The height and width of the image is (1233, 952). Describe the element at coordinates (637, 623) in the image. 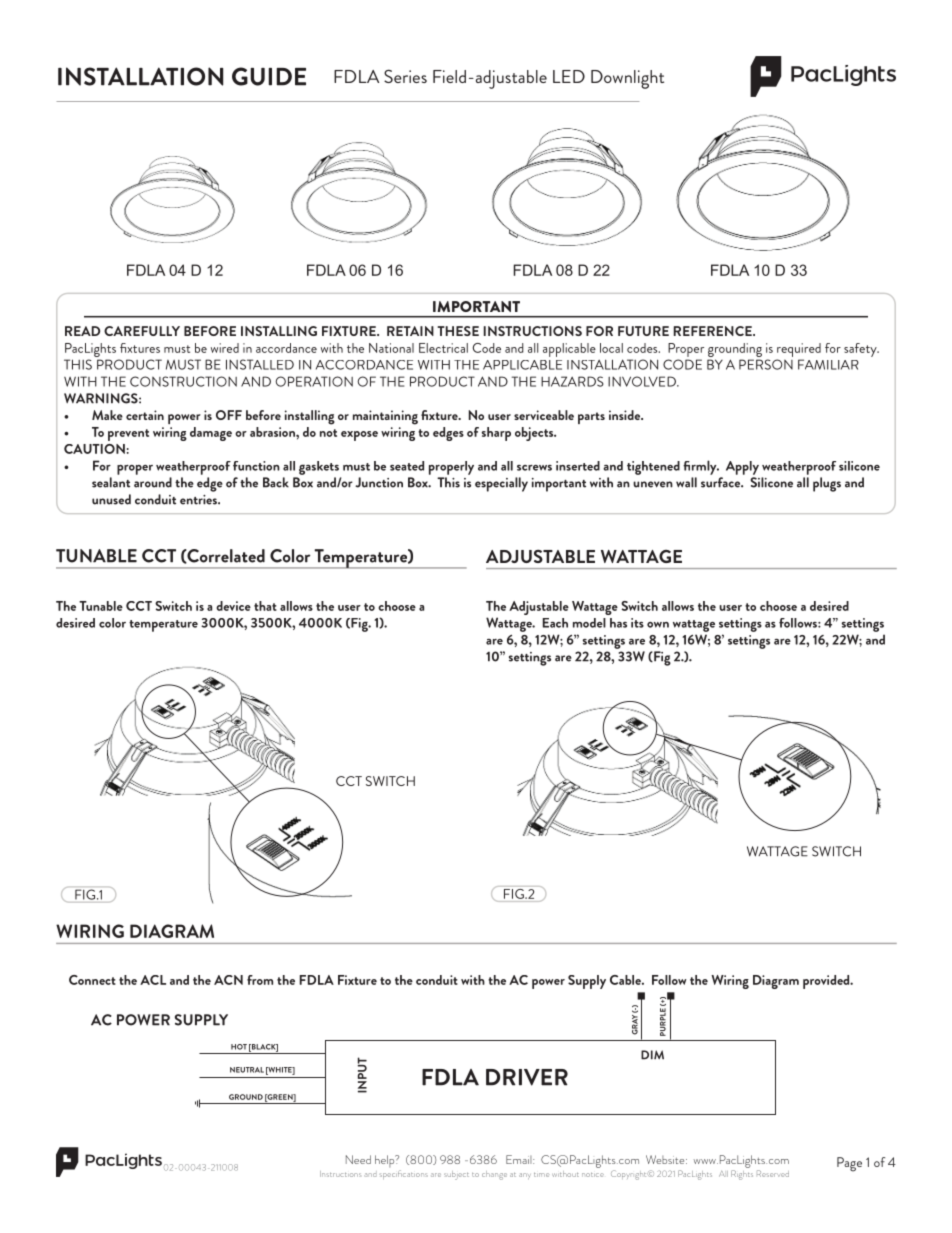

I see `its` at that location.
